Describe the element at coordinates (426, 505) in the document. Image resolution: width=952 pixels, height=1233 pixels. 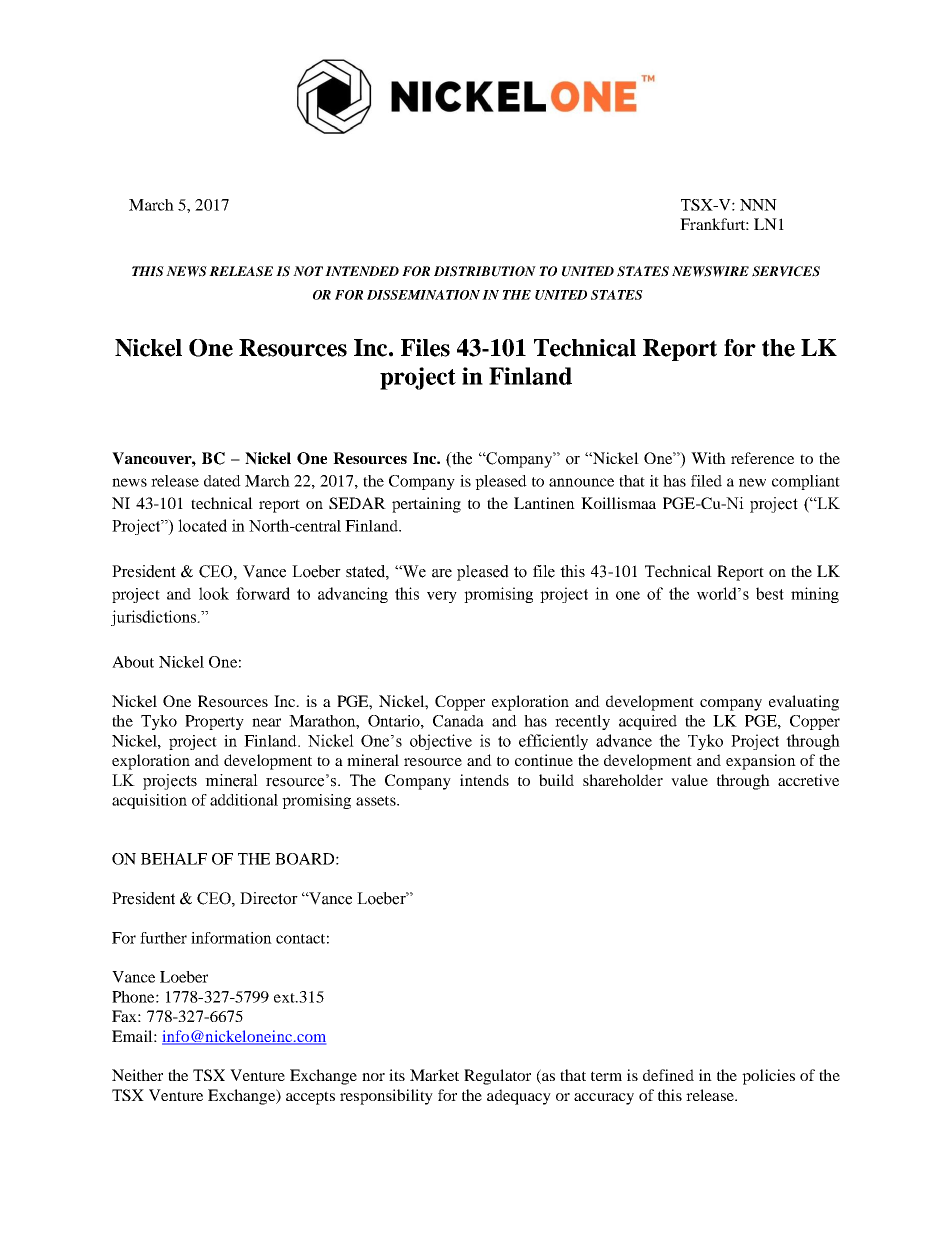
I see `pertaining` at that location.
